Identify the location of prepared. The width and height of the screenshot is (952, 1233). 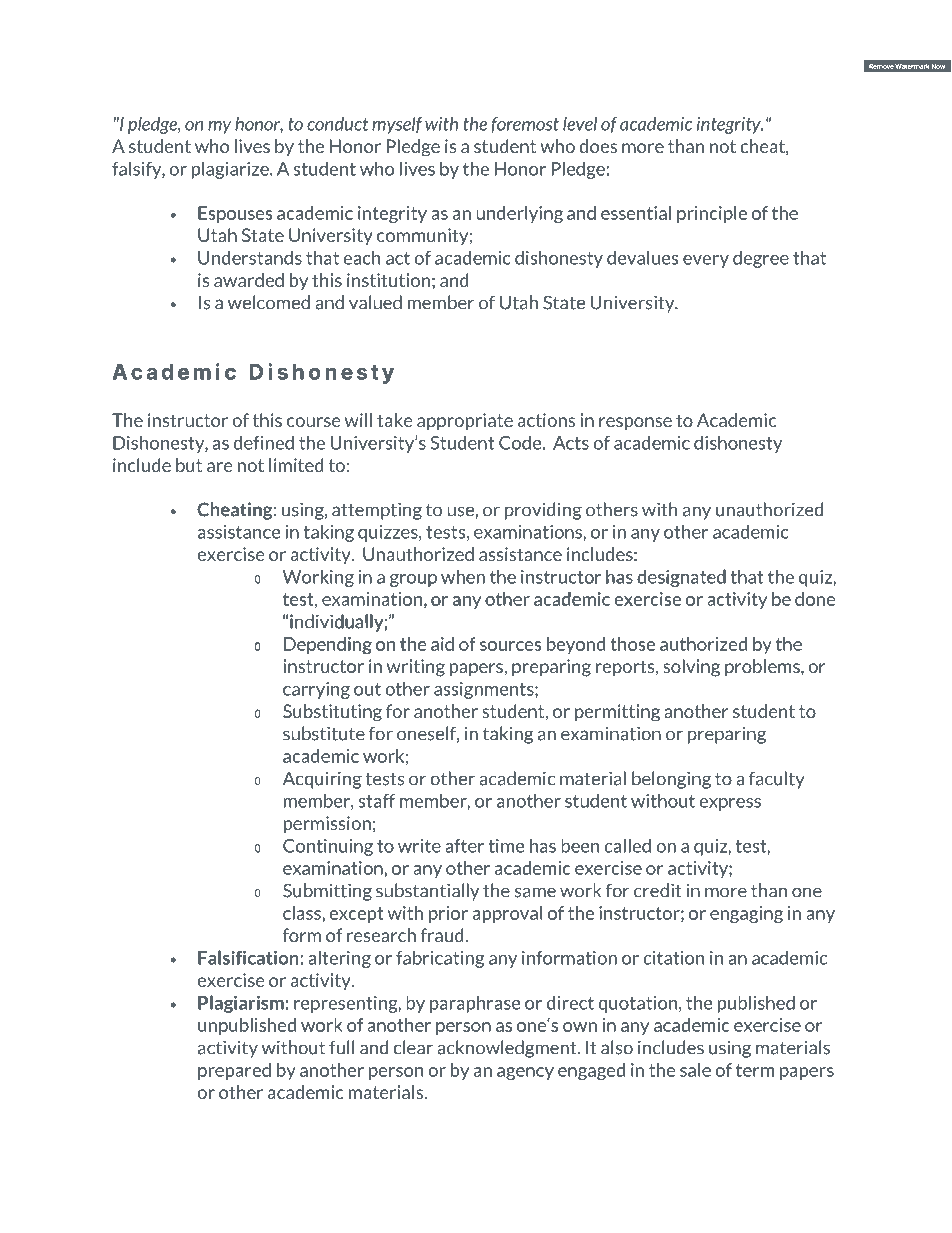
(234, 1071).
